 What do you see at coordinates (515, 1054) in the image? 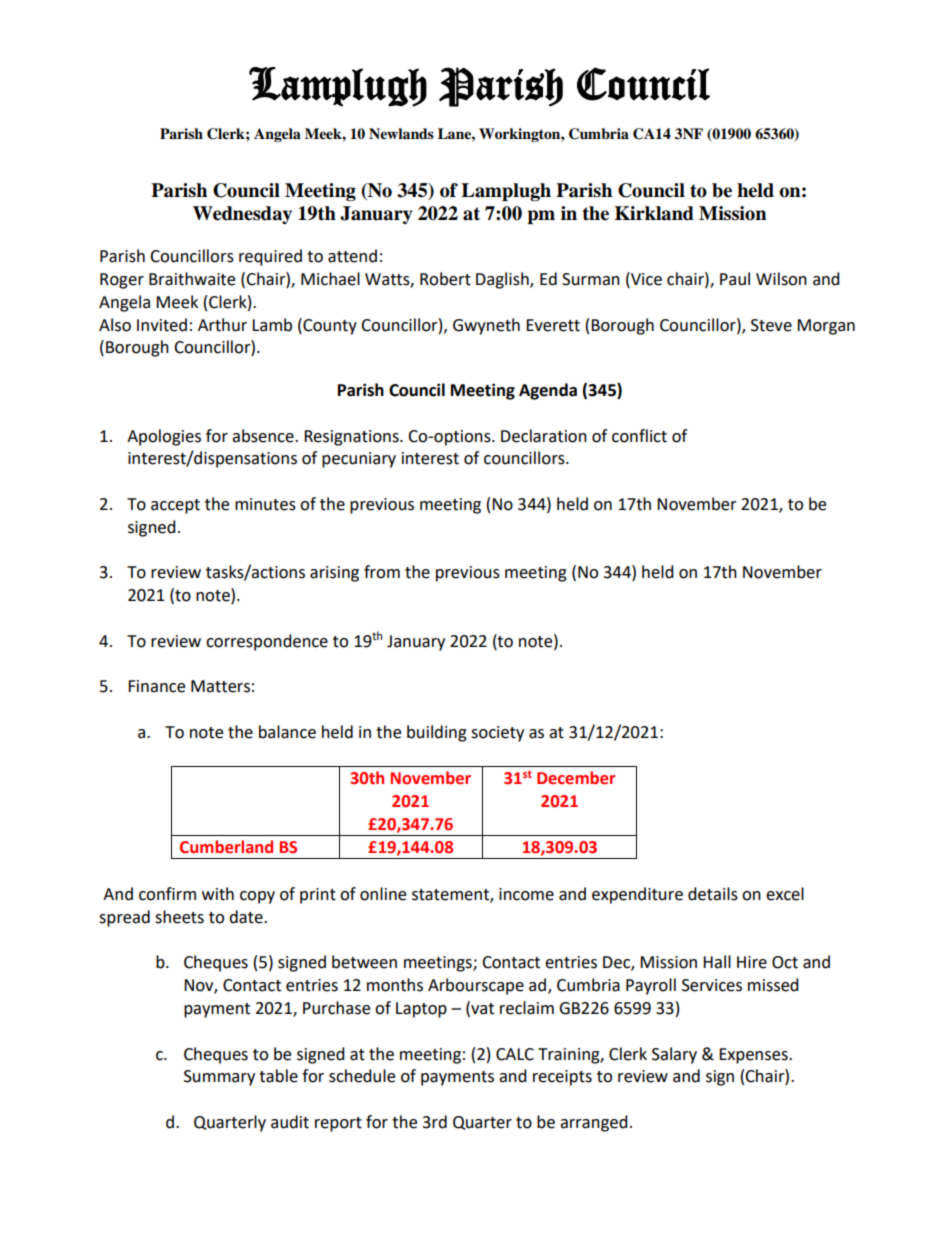
I see `CALC` at bounding box center [515, 1054].
